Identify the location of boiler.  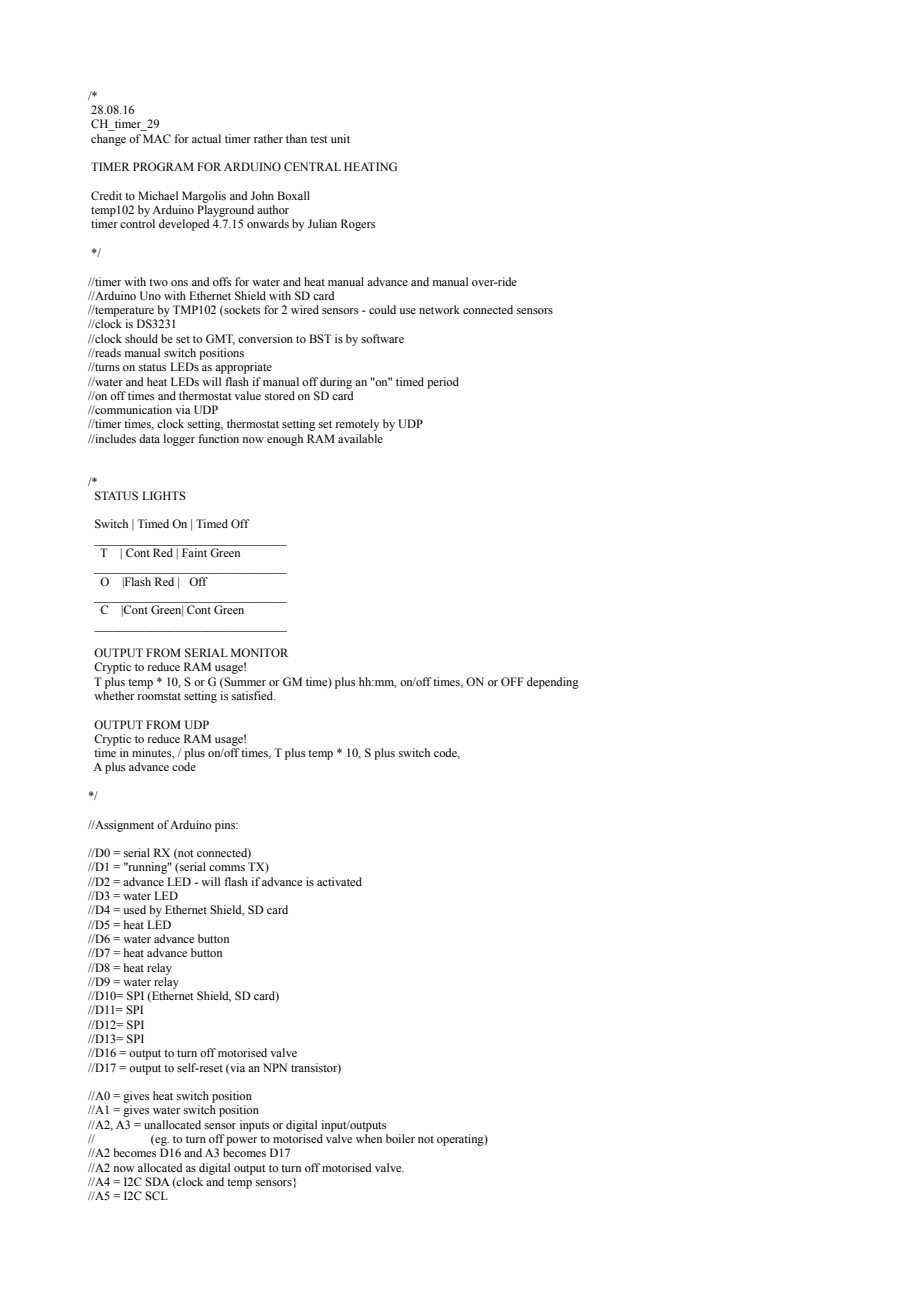
(400, 1138).
